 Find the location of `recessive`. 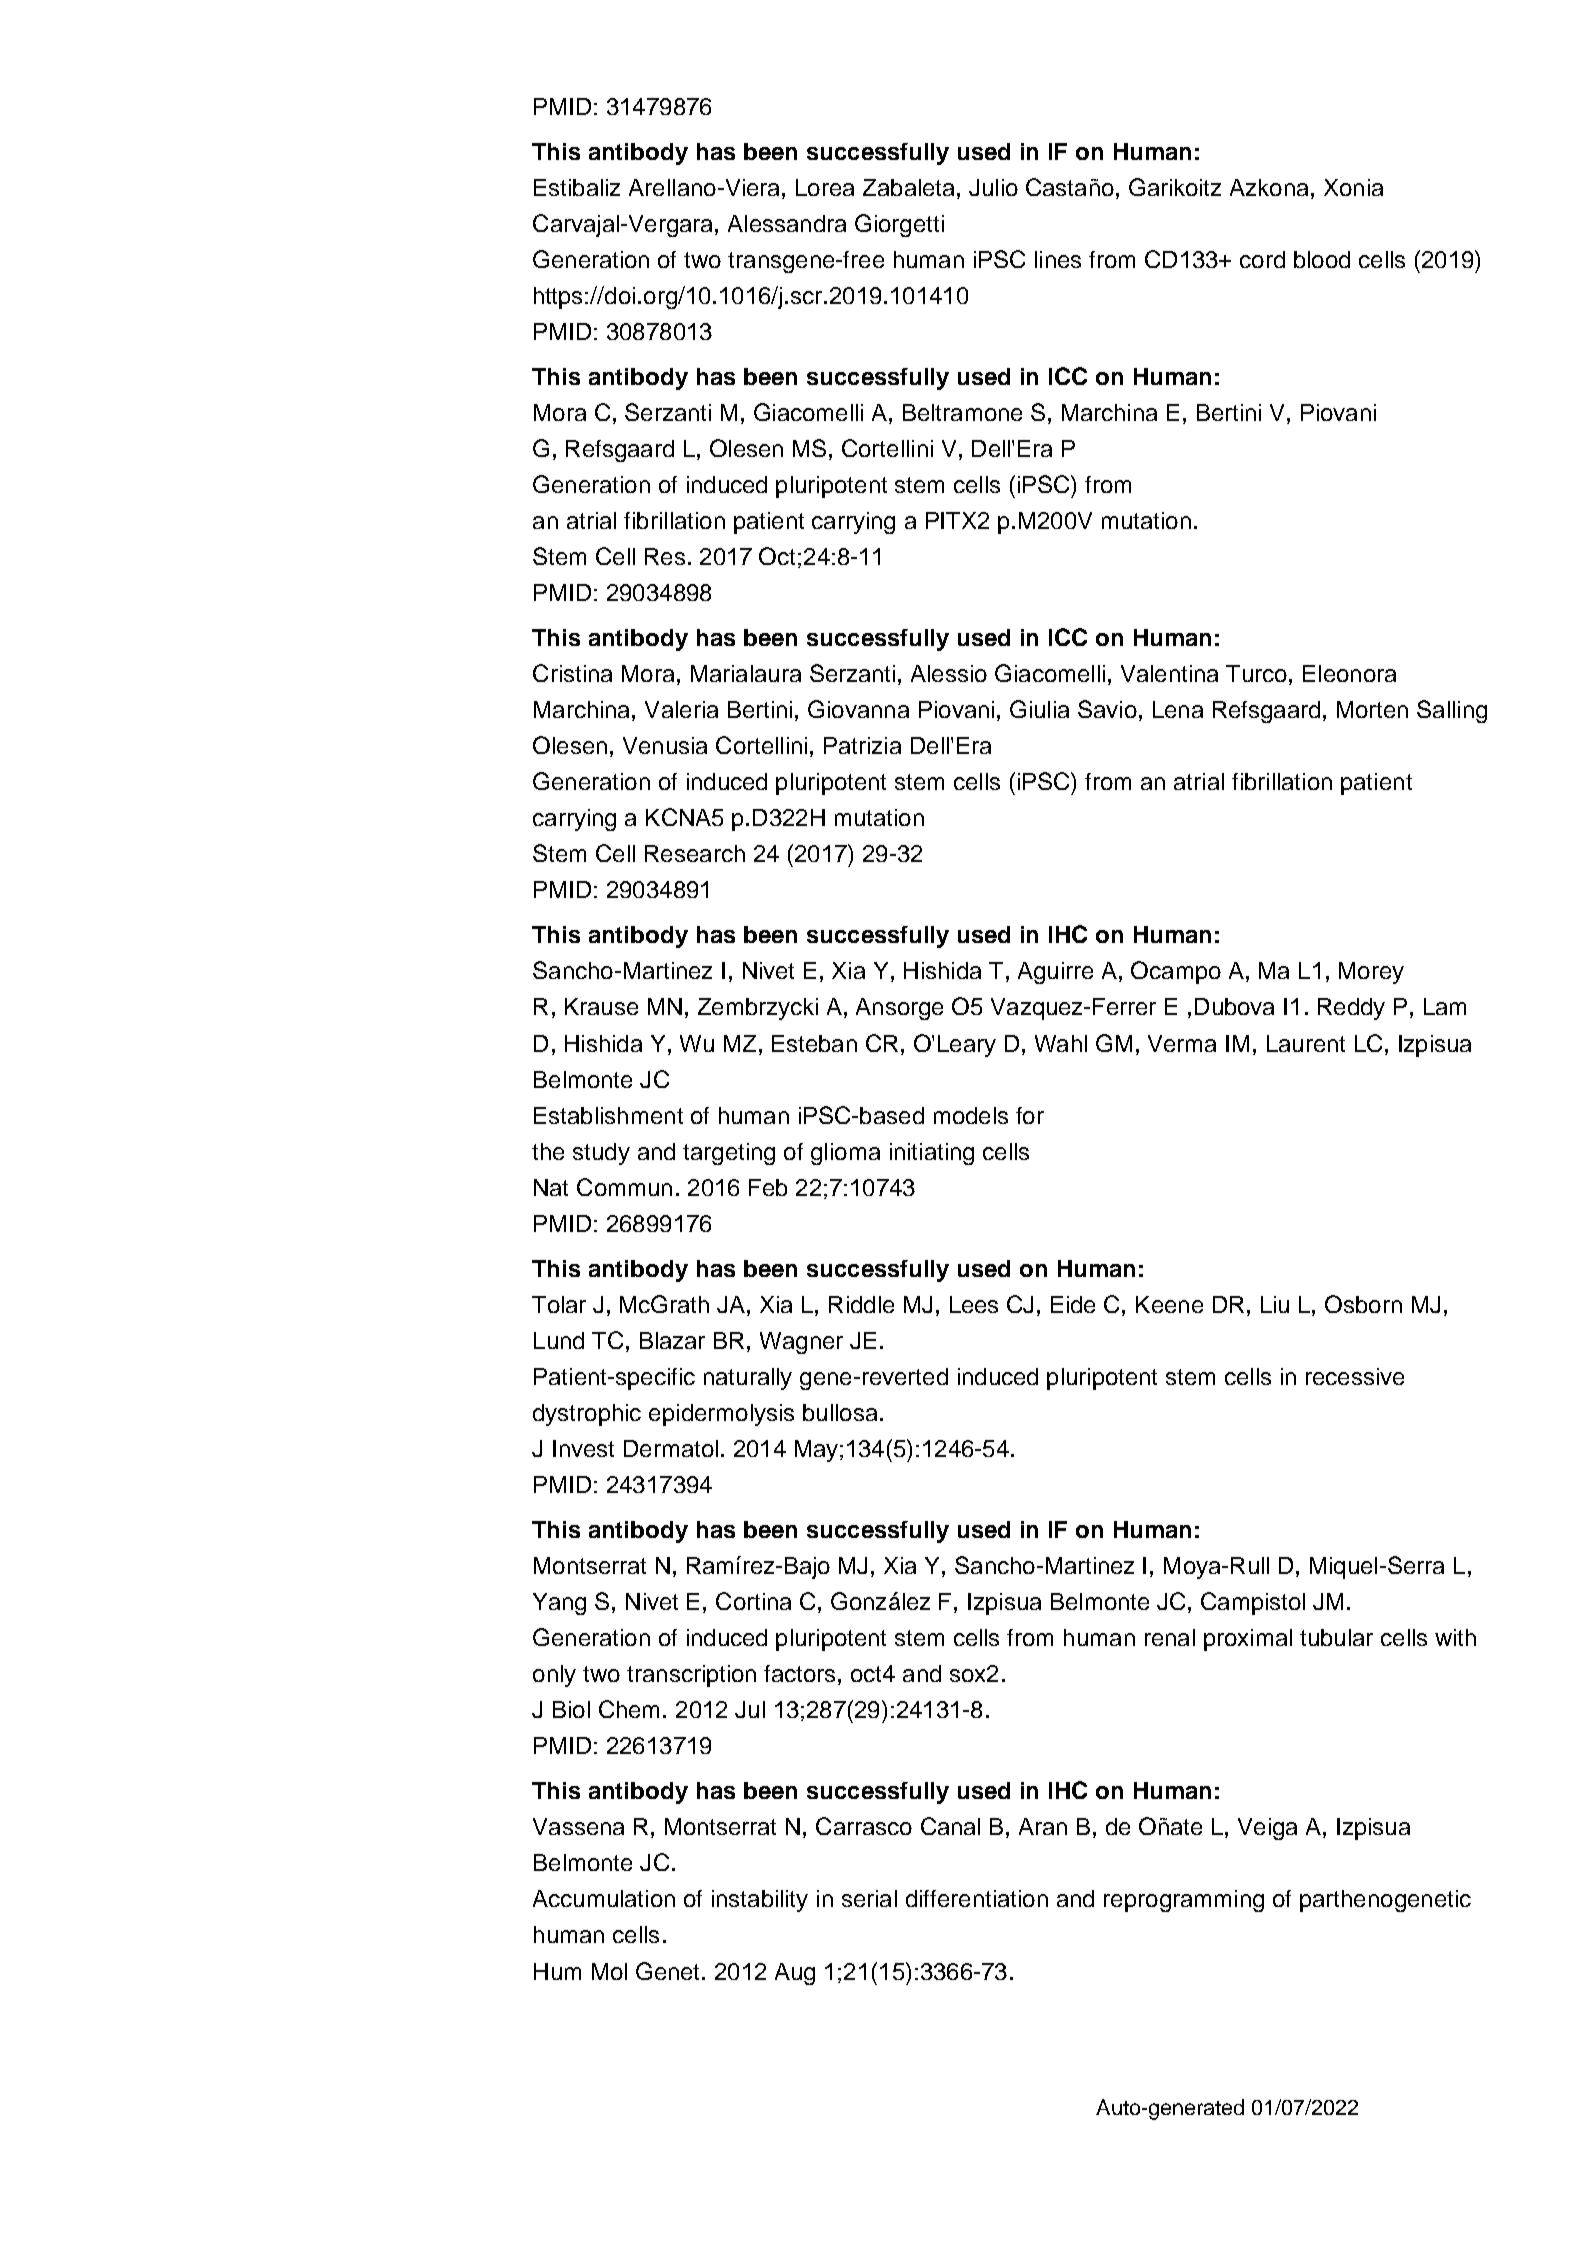

recessive is located at coordinates (1355, 1376).
